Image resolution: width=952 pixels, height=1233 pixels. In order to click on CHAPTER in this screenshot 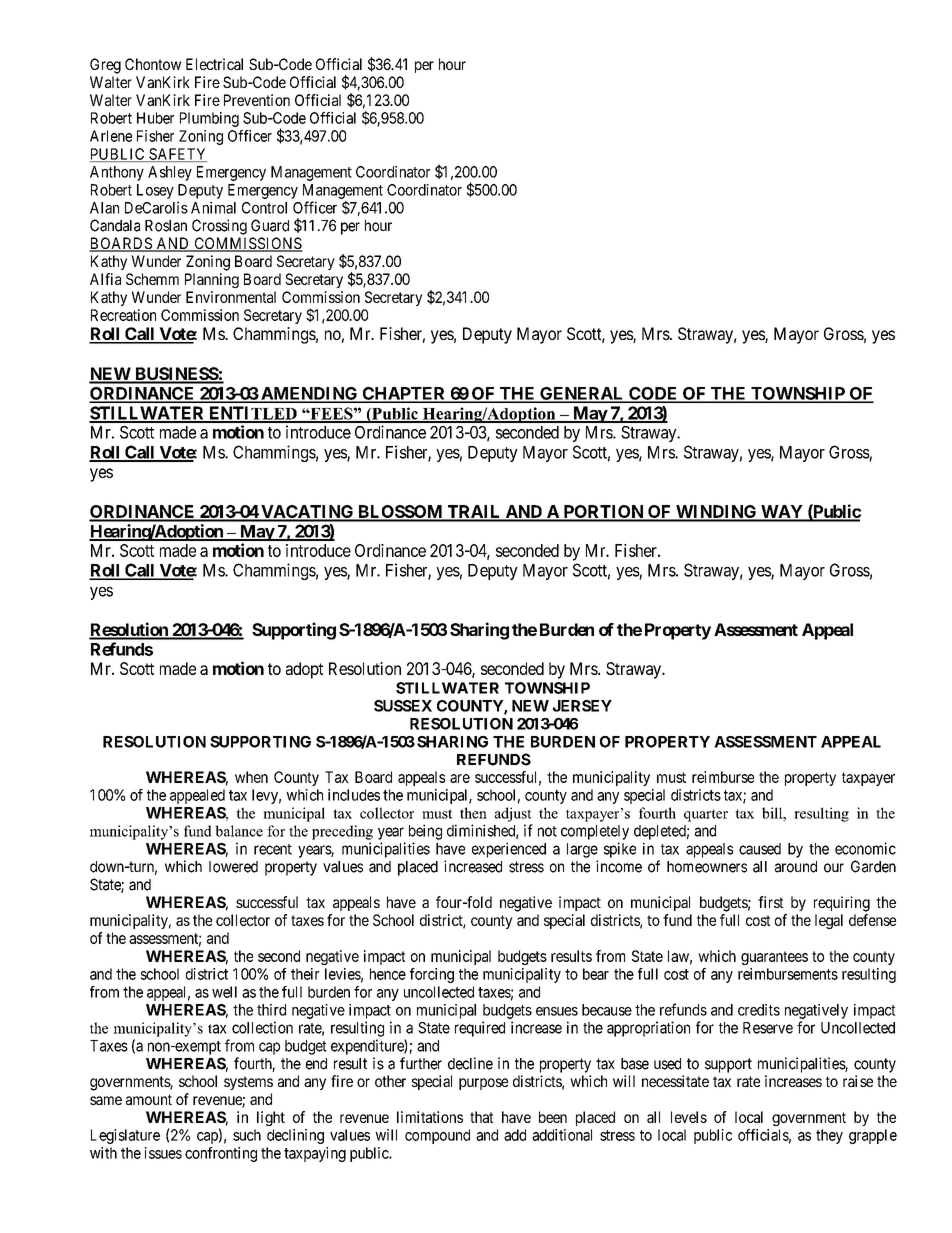, I will do `click(404, 394)`.
